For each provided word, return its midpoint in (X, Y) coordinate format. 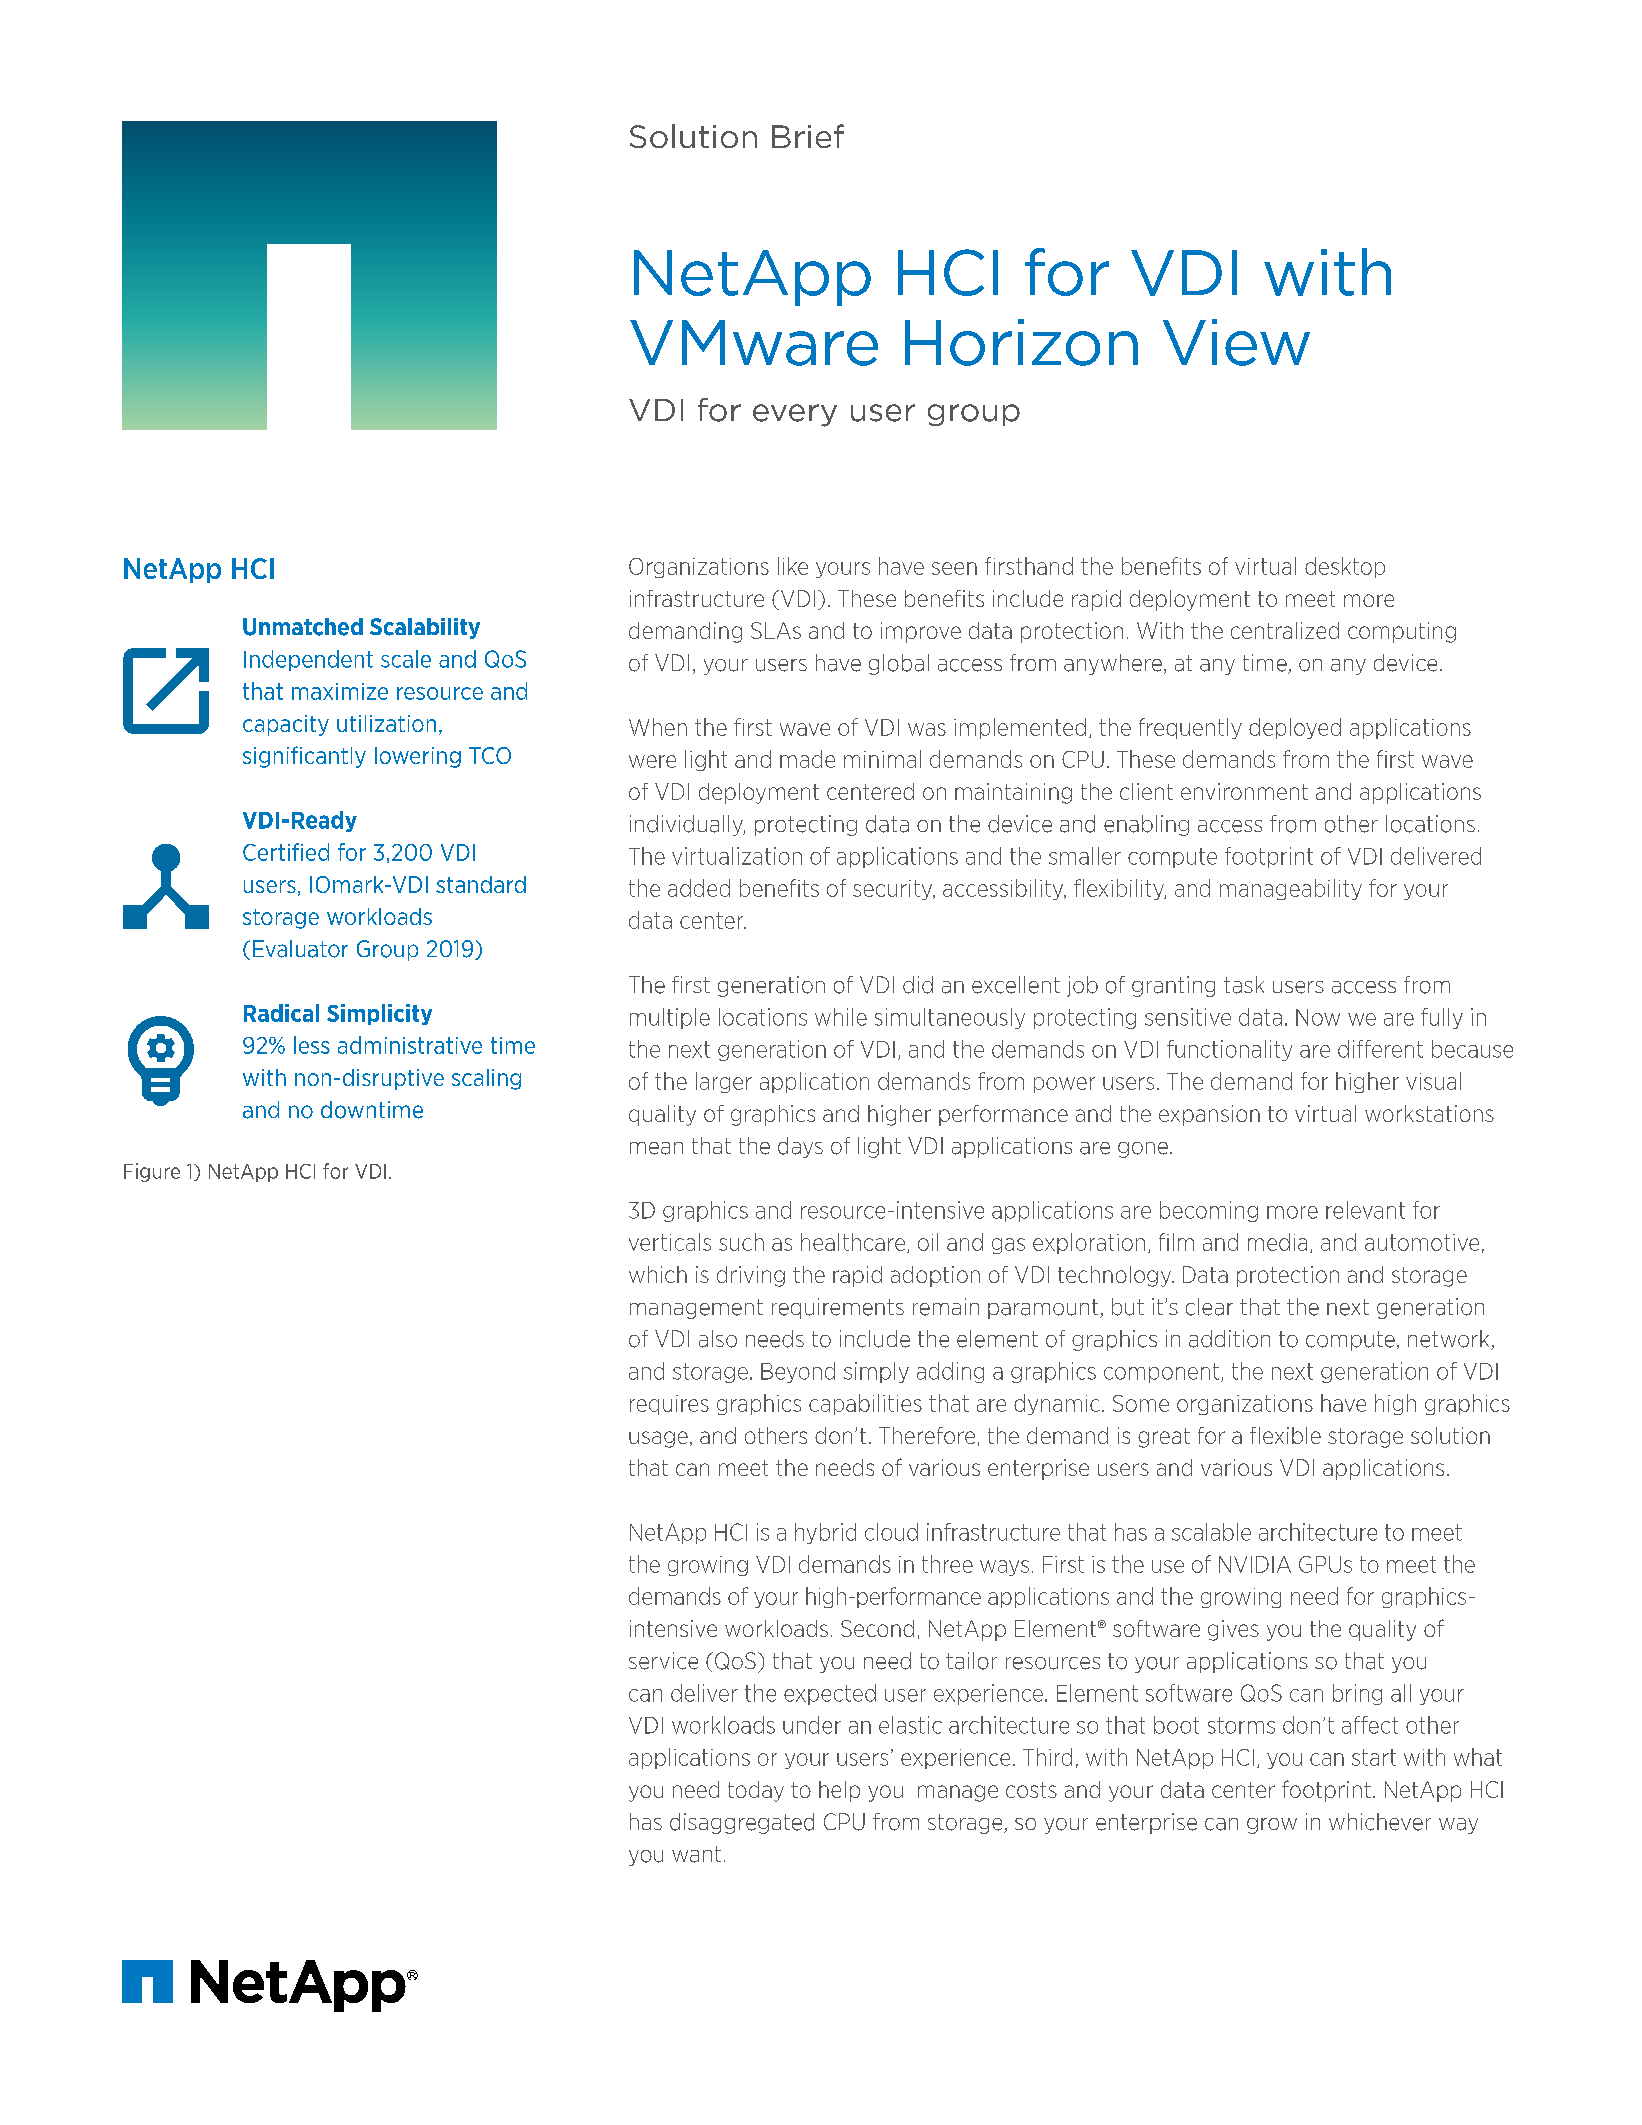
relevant (1365, 1210)
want (696, 1854)
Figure (152, 1172)
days (800, 1147)
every (795, 415)
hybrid (825, 1533)
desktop (1345, 567)
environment (1244, 791)
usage (658, 1439)
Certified (286, 852)
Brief (808, 136)
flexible (1285, 1435)
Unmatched (303, 627)
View (1236, 342)
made (807, 759)
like (793, 566)
